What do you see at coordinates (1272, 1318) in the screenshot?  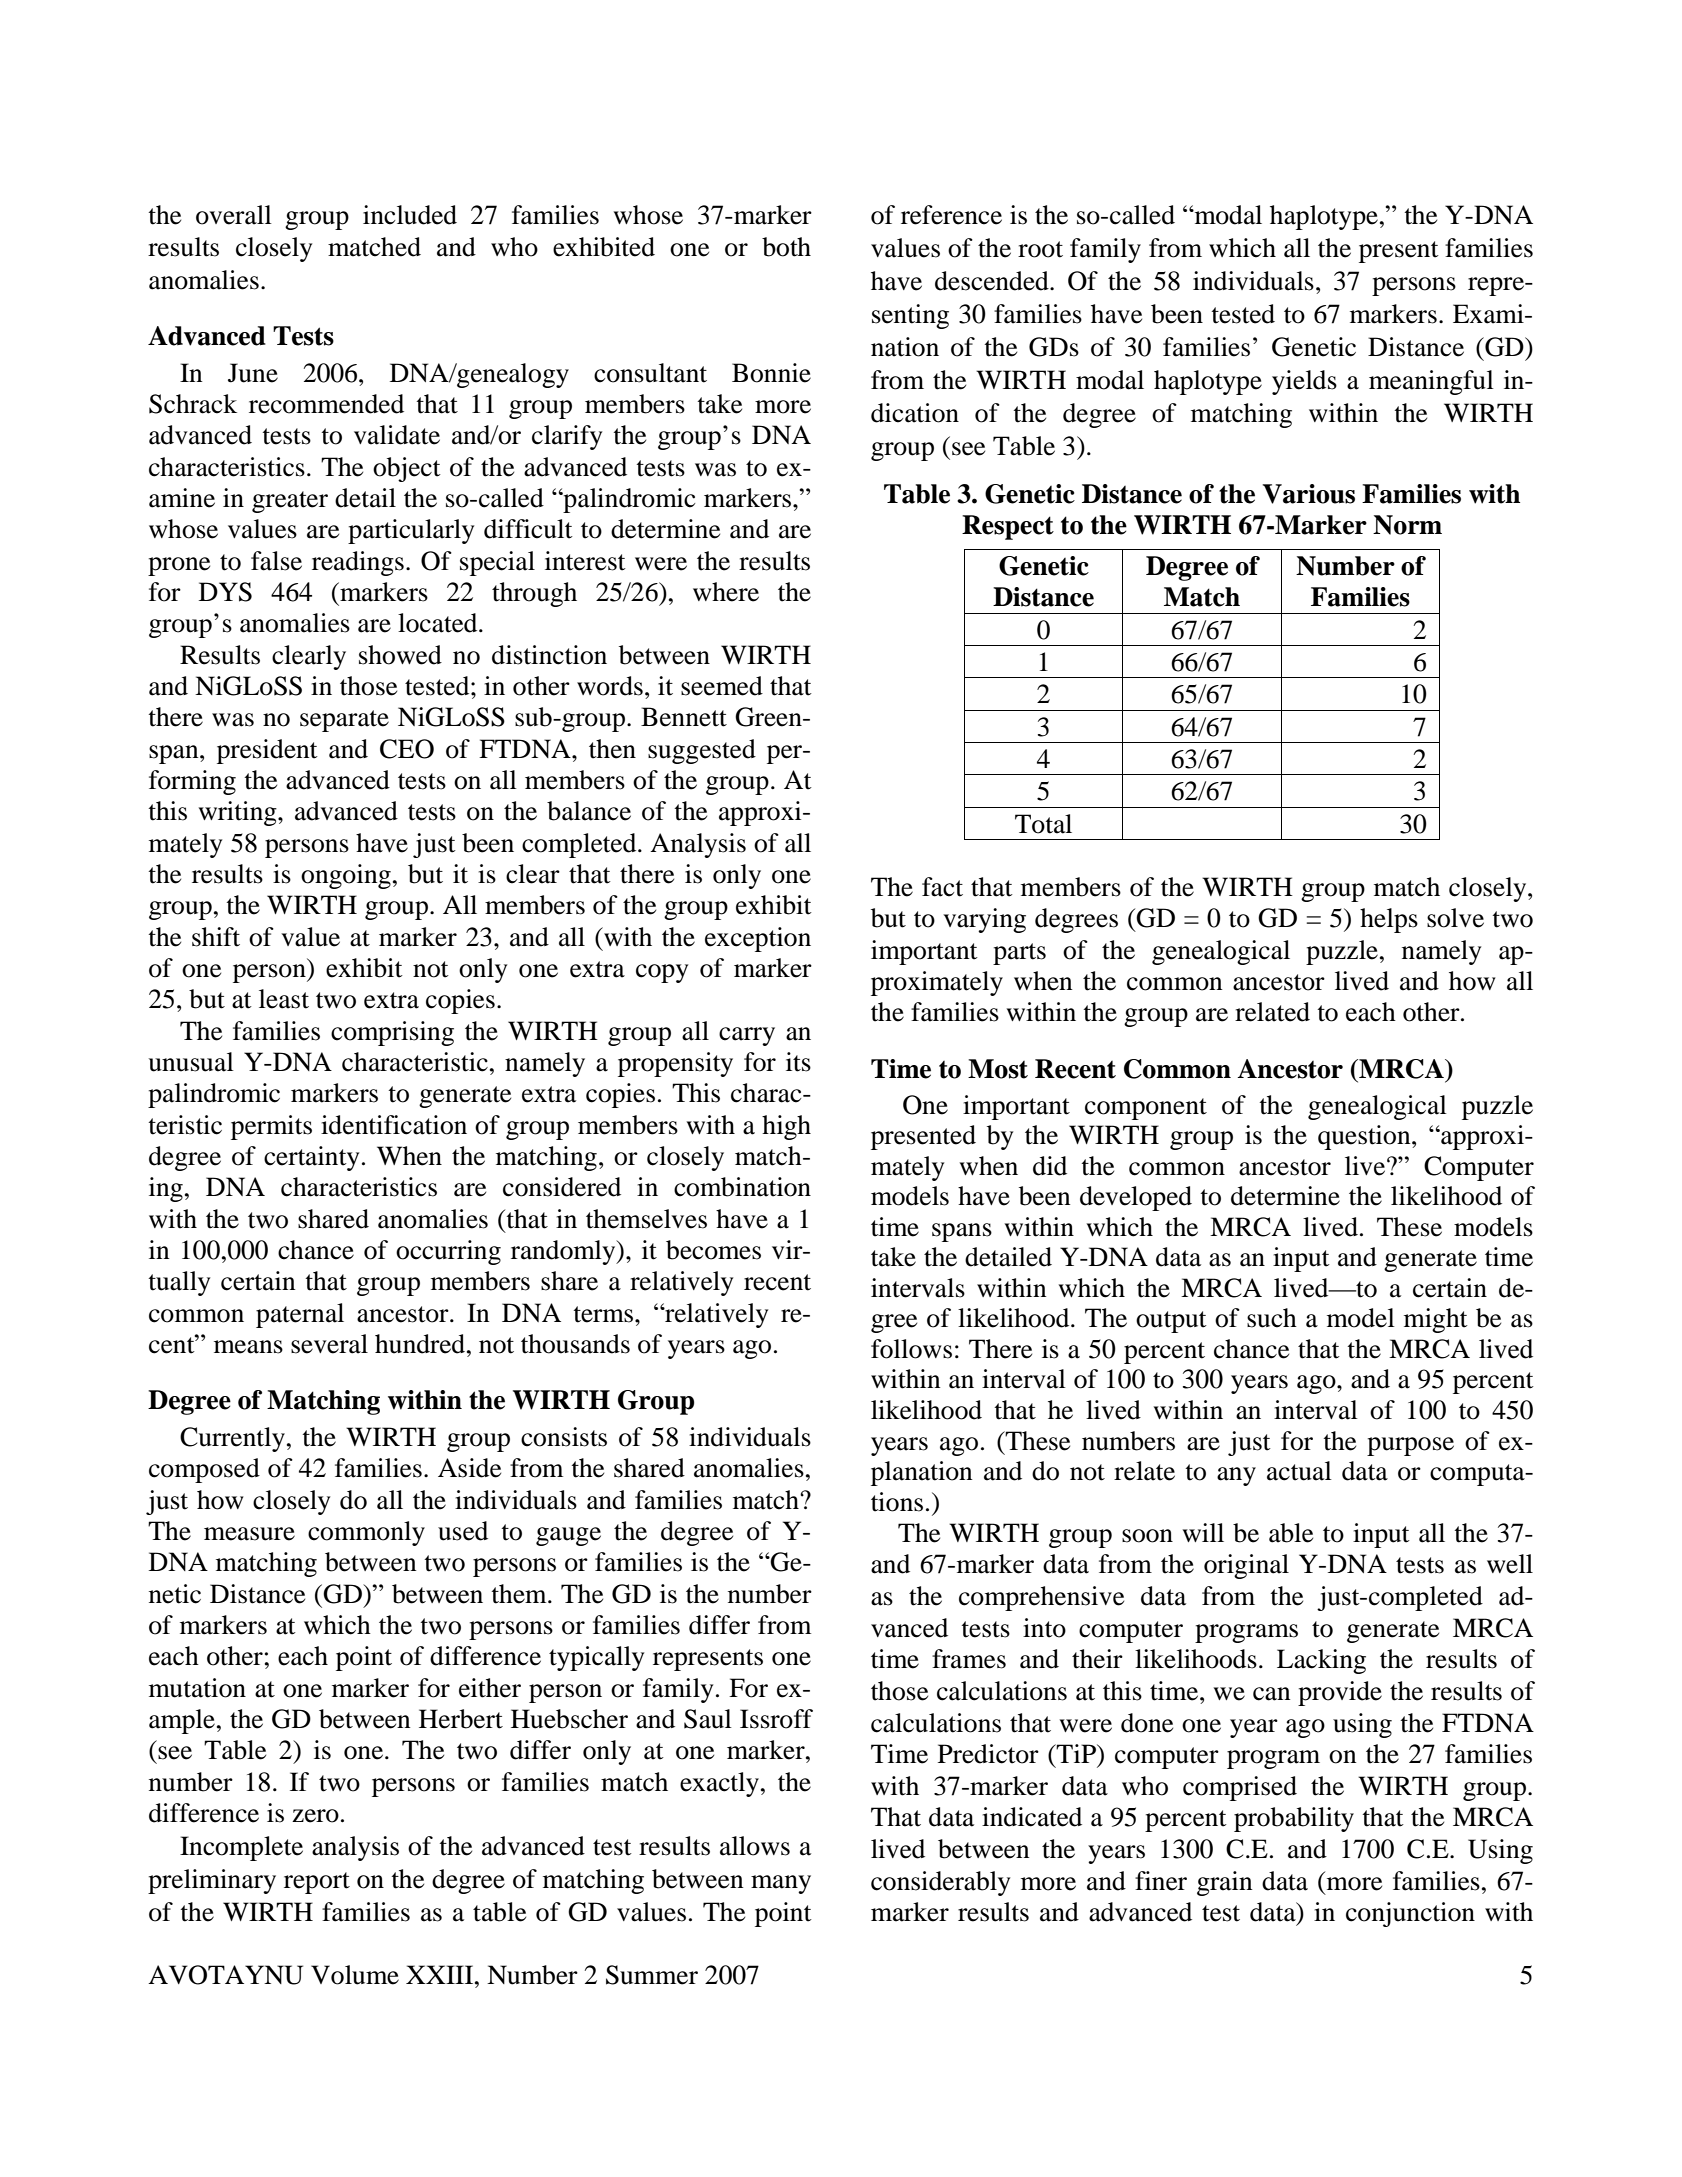 I see `such` at bounding box center [1272, 1318].
